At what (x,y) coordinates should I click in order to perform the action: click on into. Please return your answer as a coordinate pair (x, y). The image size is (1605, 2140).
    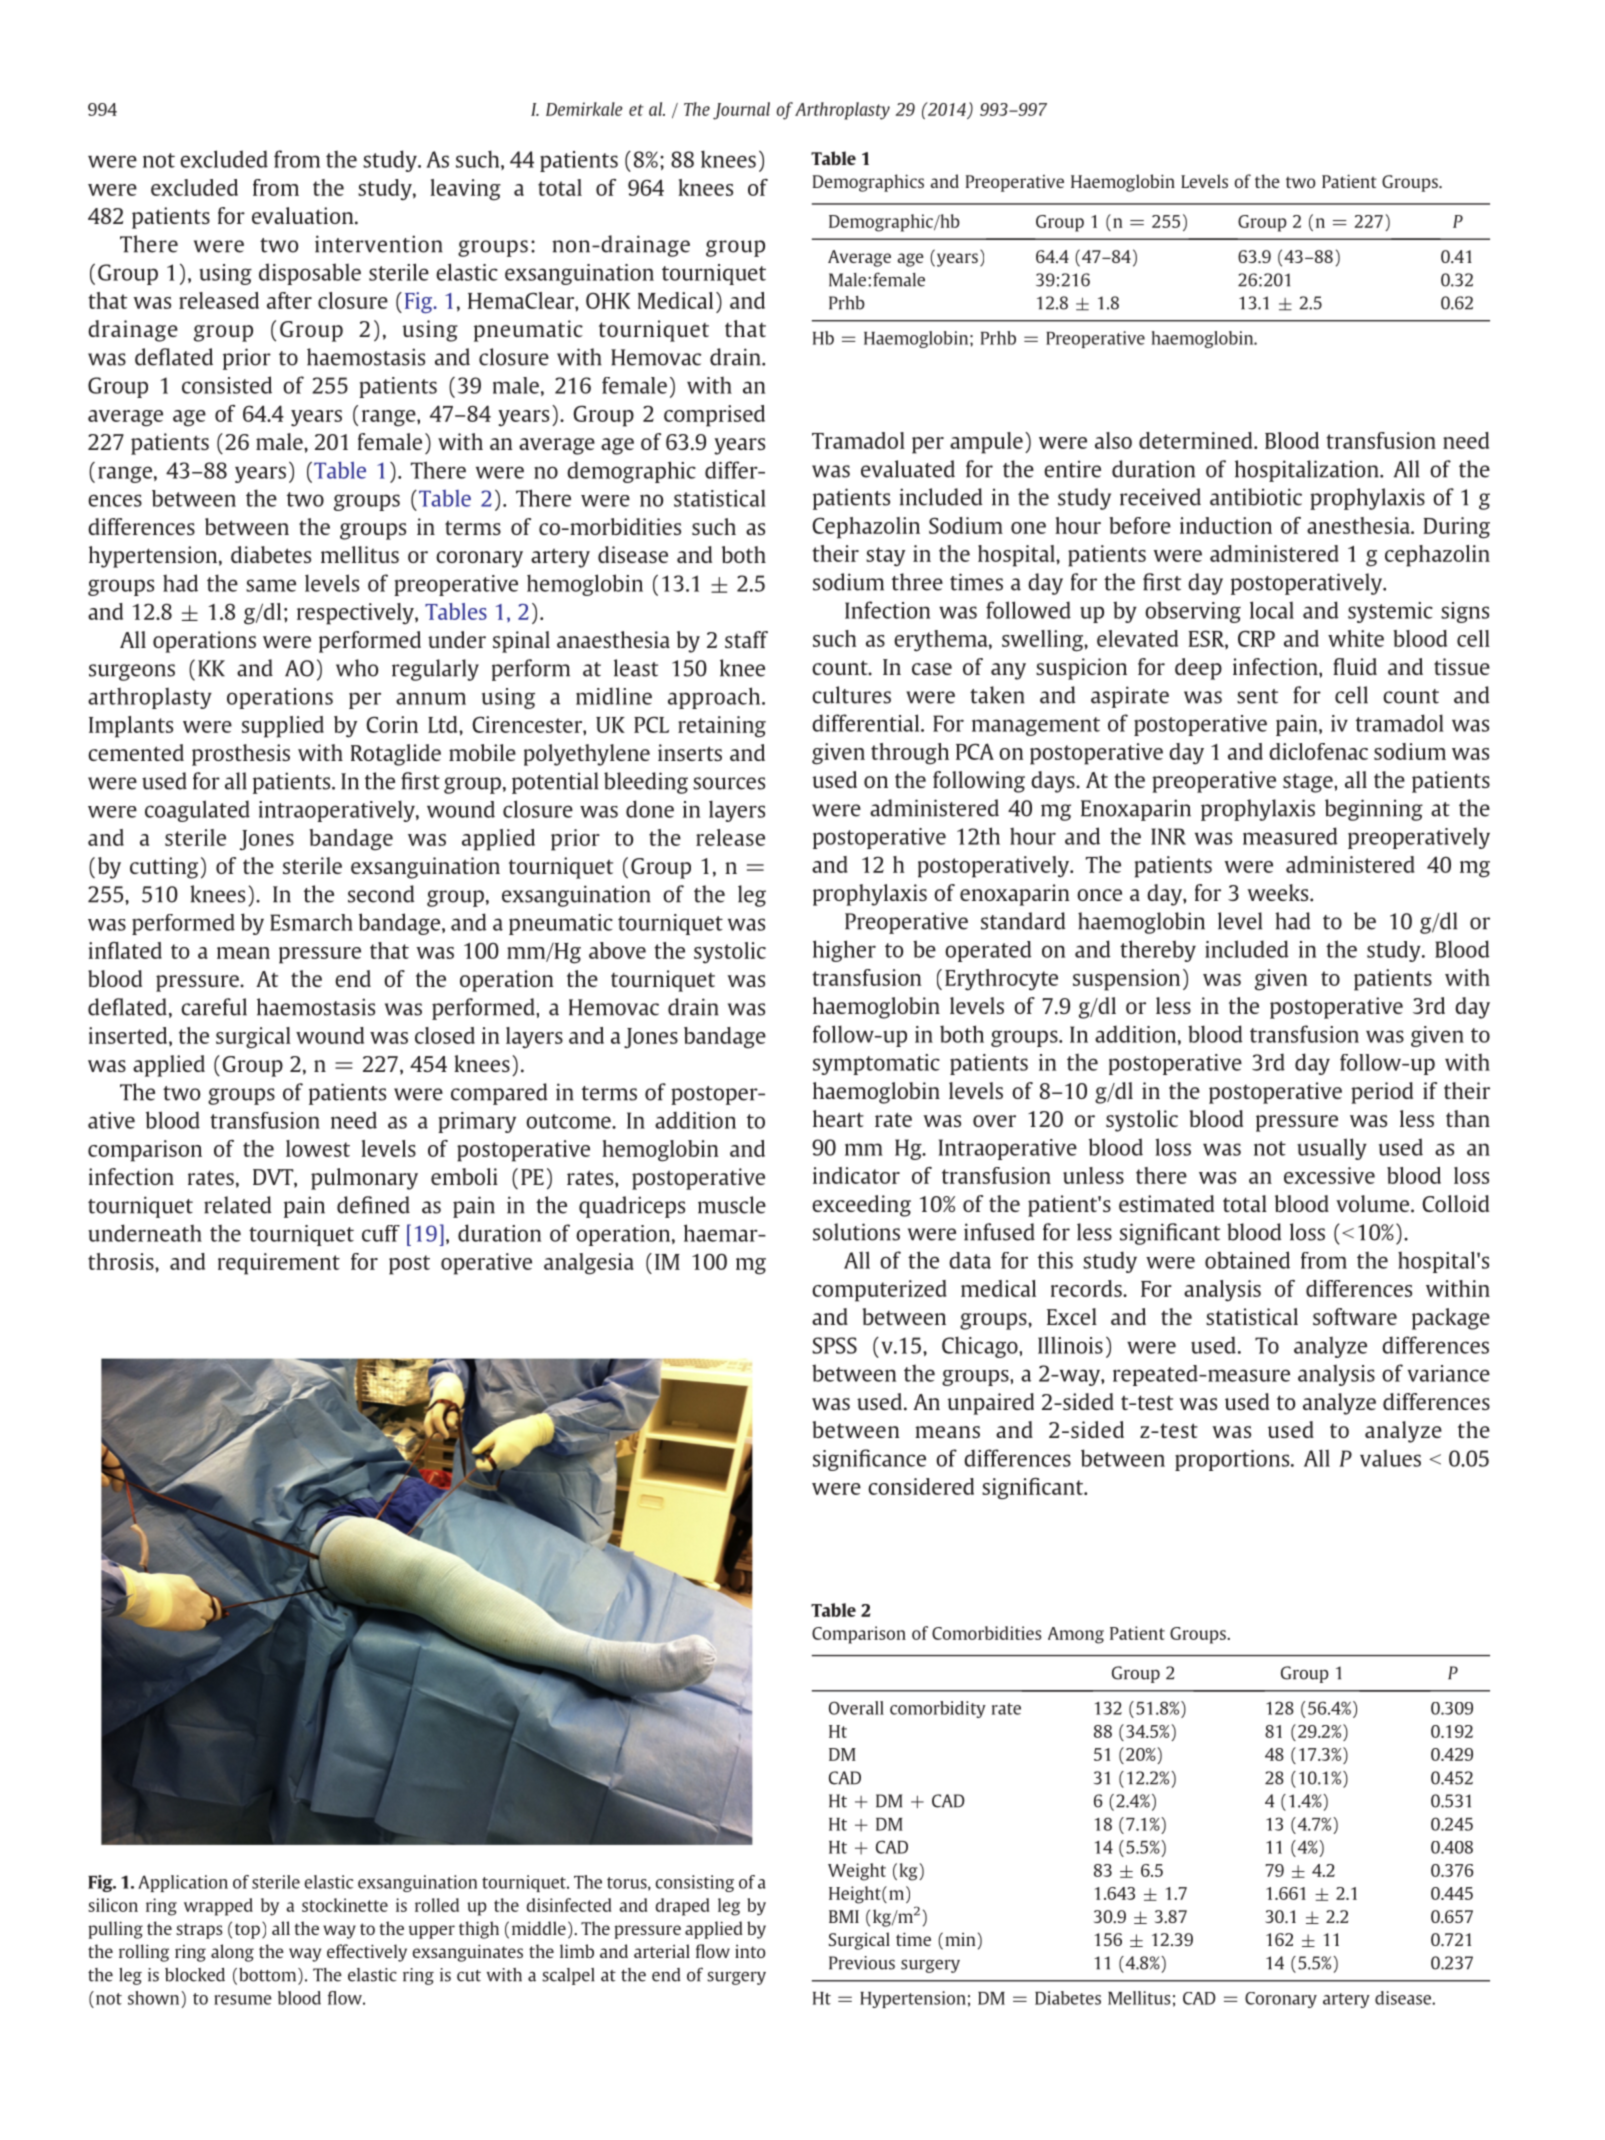
    Looking at the image, I should click on (750, 1951).
